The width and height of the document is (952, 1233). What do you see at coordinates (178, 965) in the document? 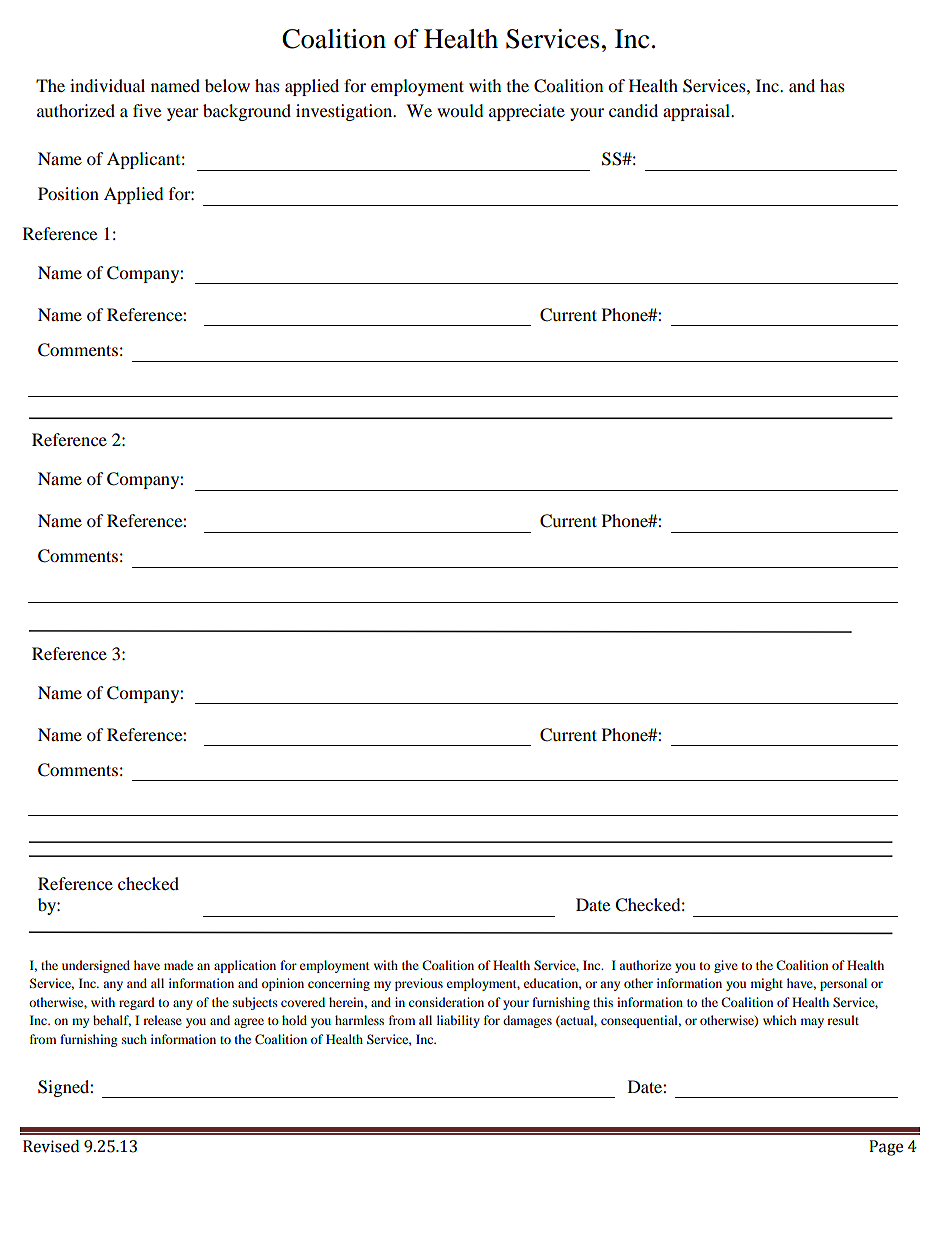
I see `made` at bounding box center [178, 965].
